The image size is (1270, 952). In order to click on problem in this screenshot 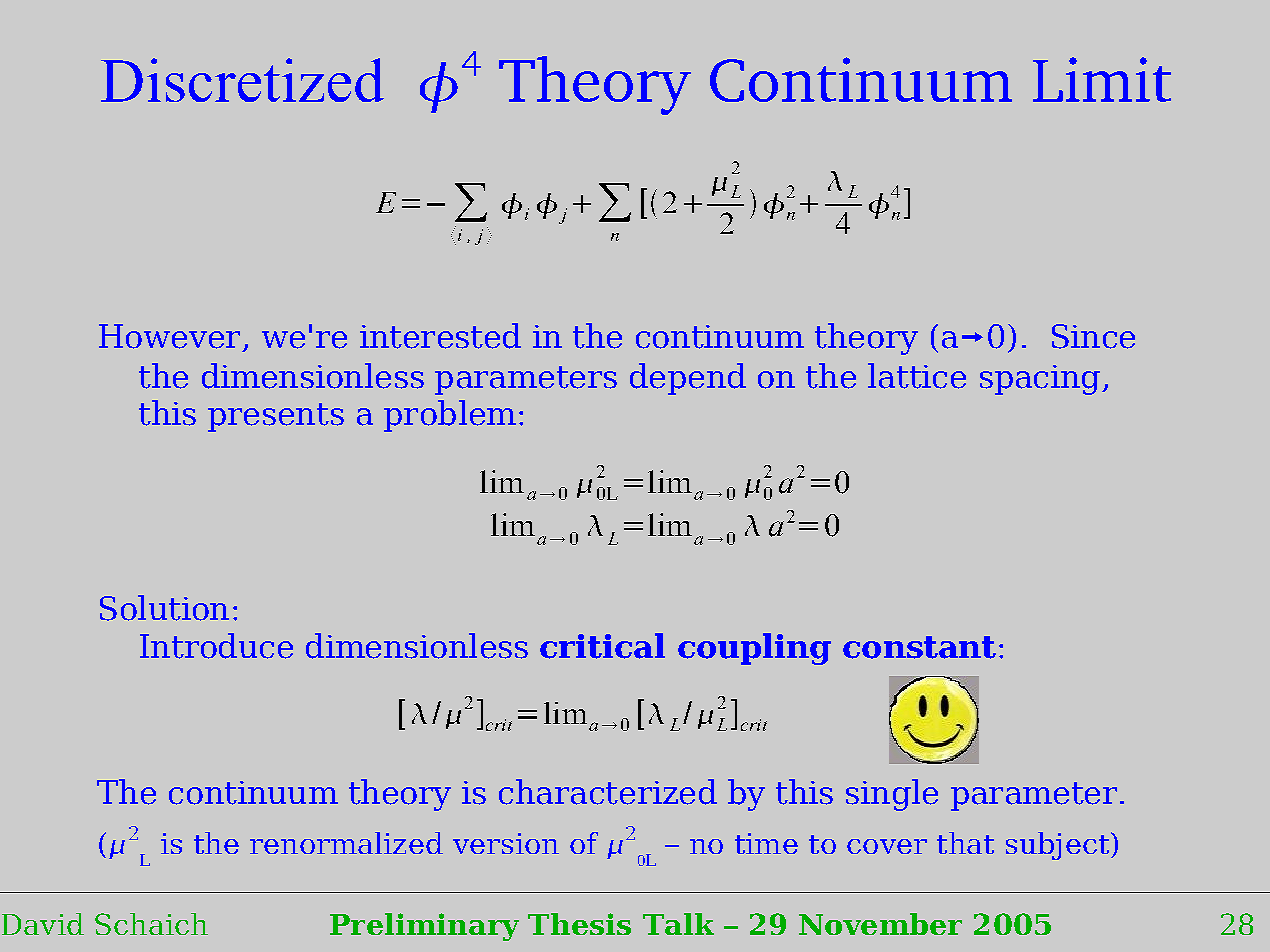, I will do `click(450, 416)`.
